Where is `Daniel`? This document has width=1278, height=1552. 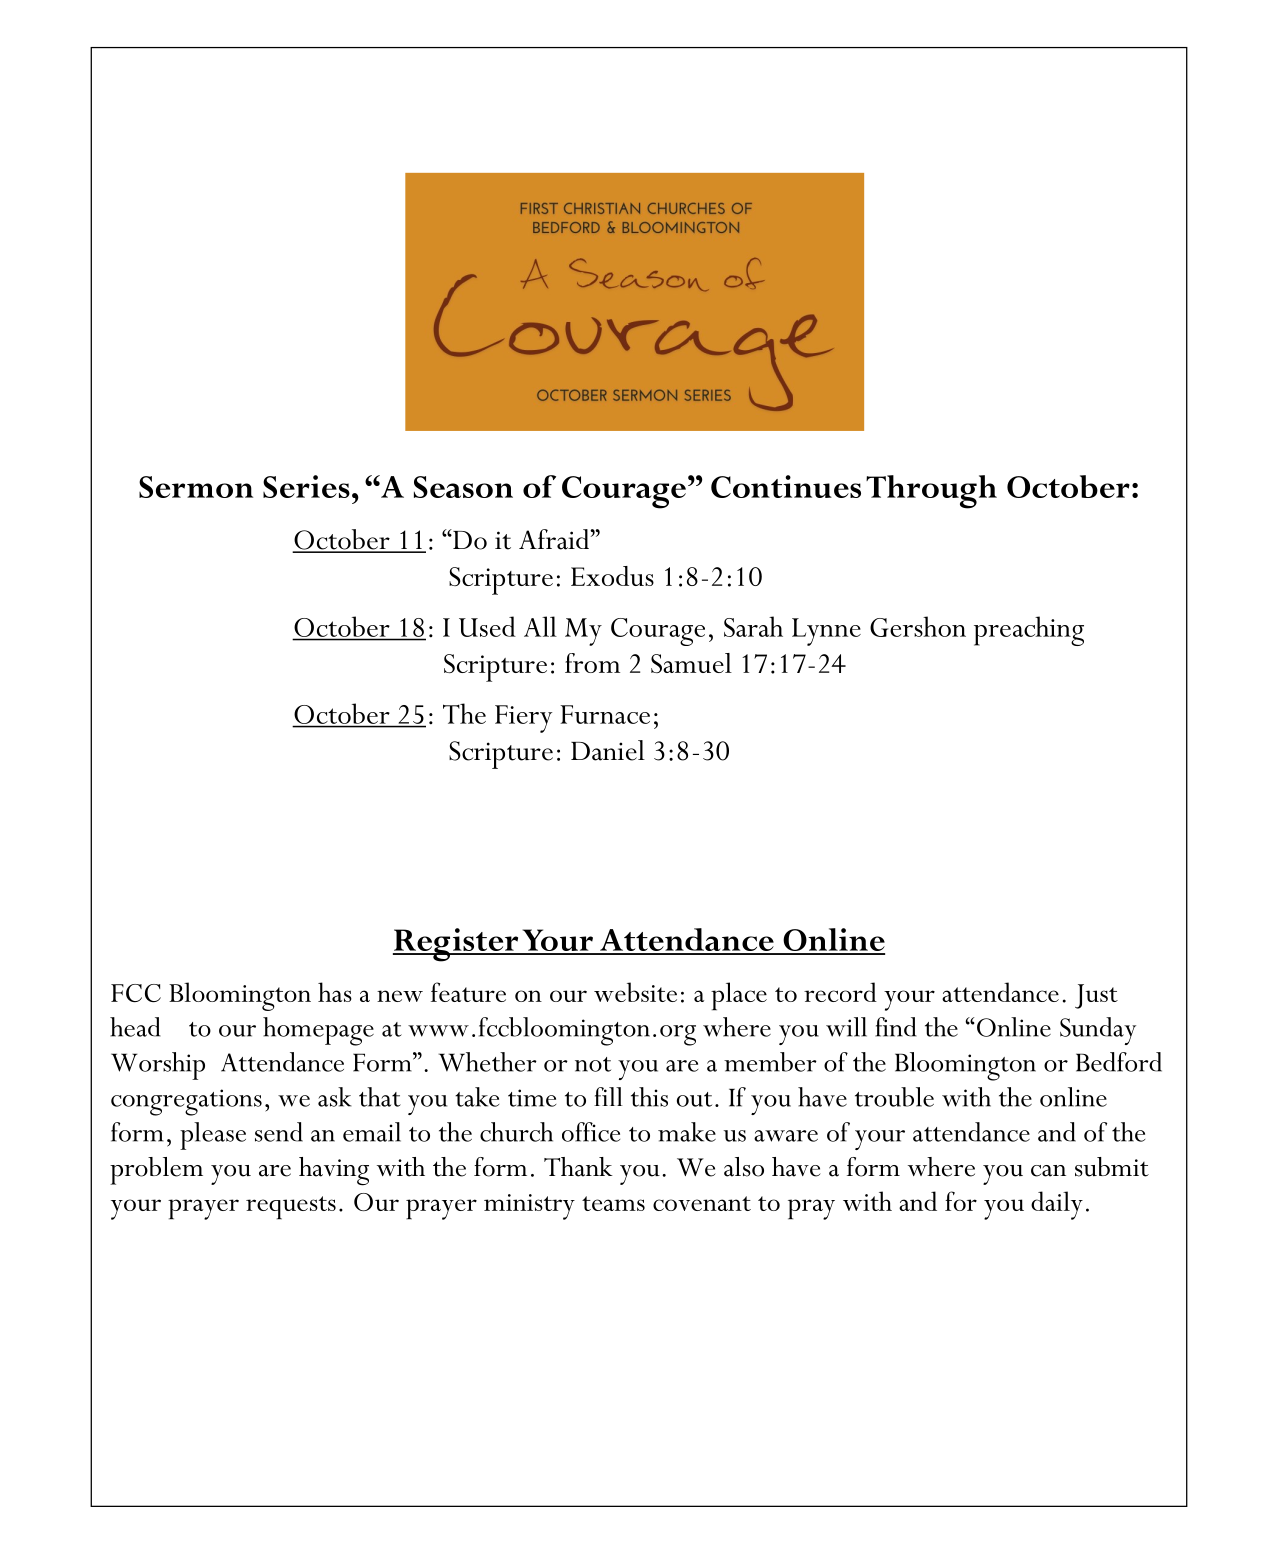
Daniel is located at coordinates (608, 750).
